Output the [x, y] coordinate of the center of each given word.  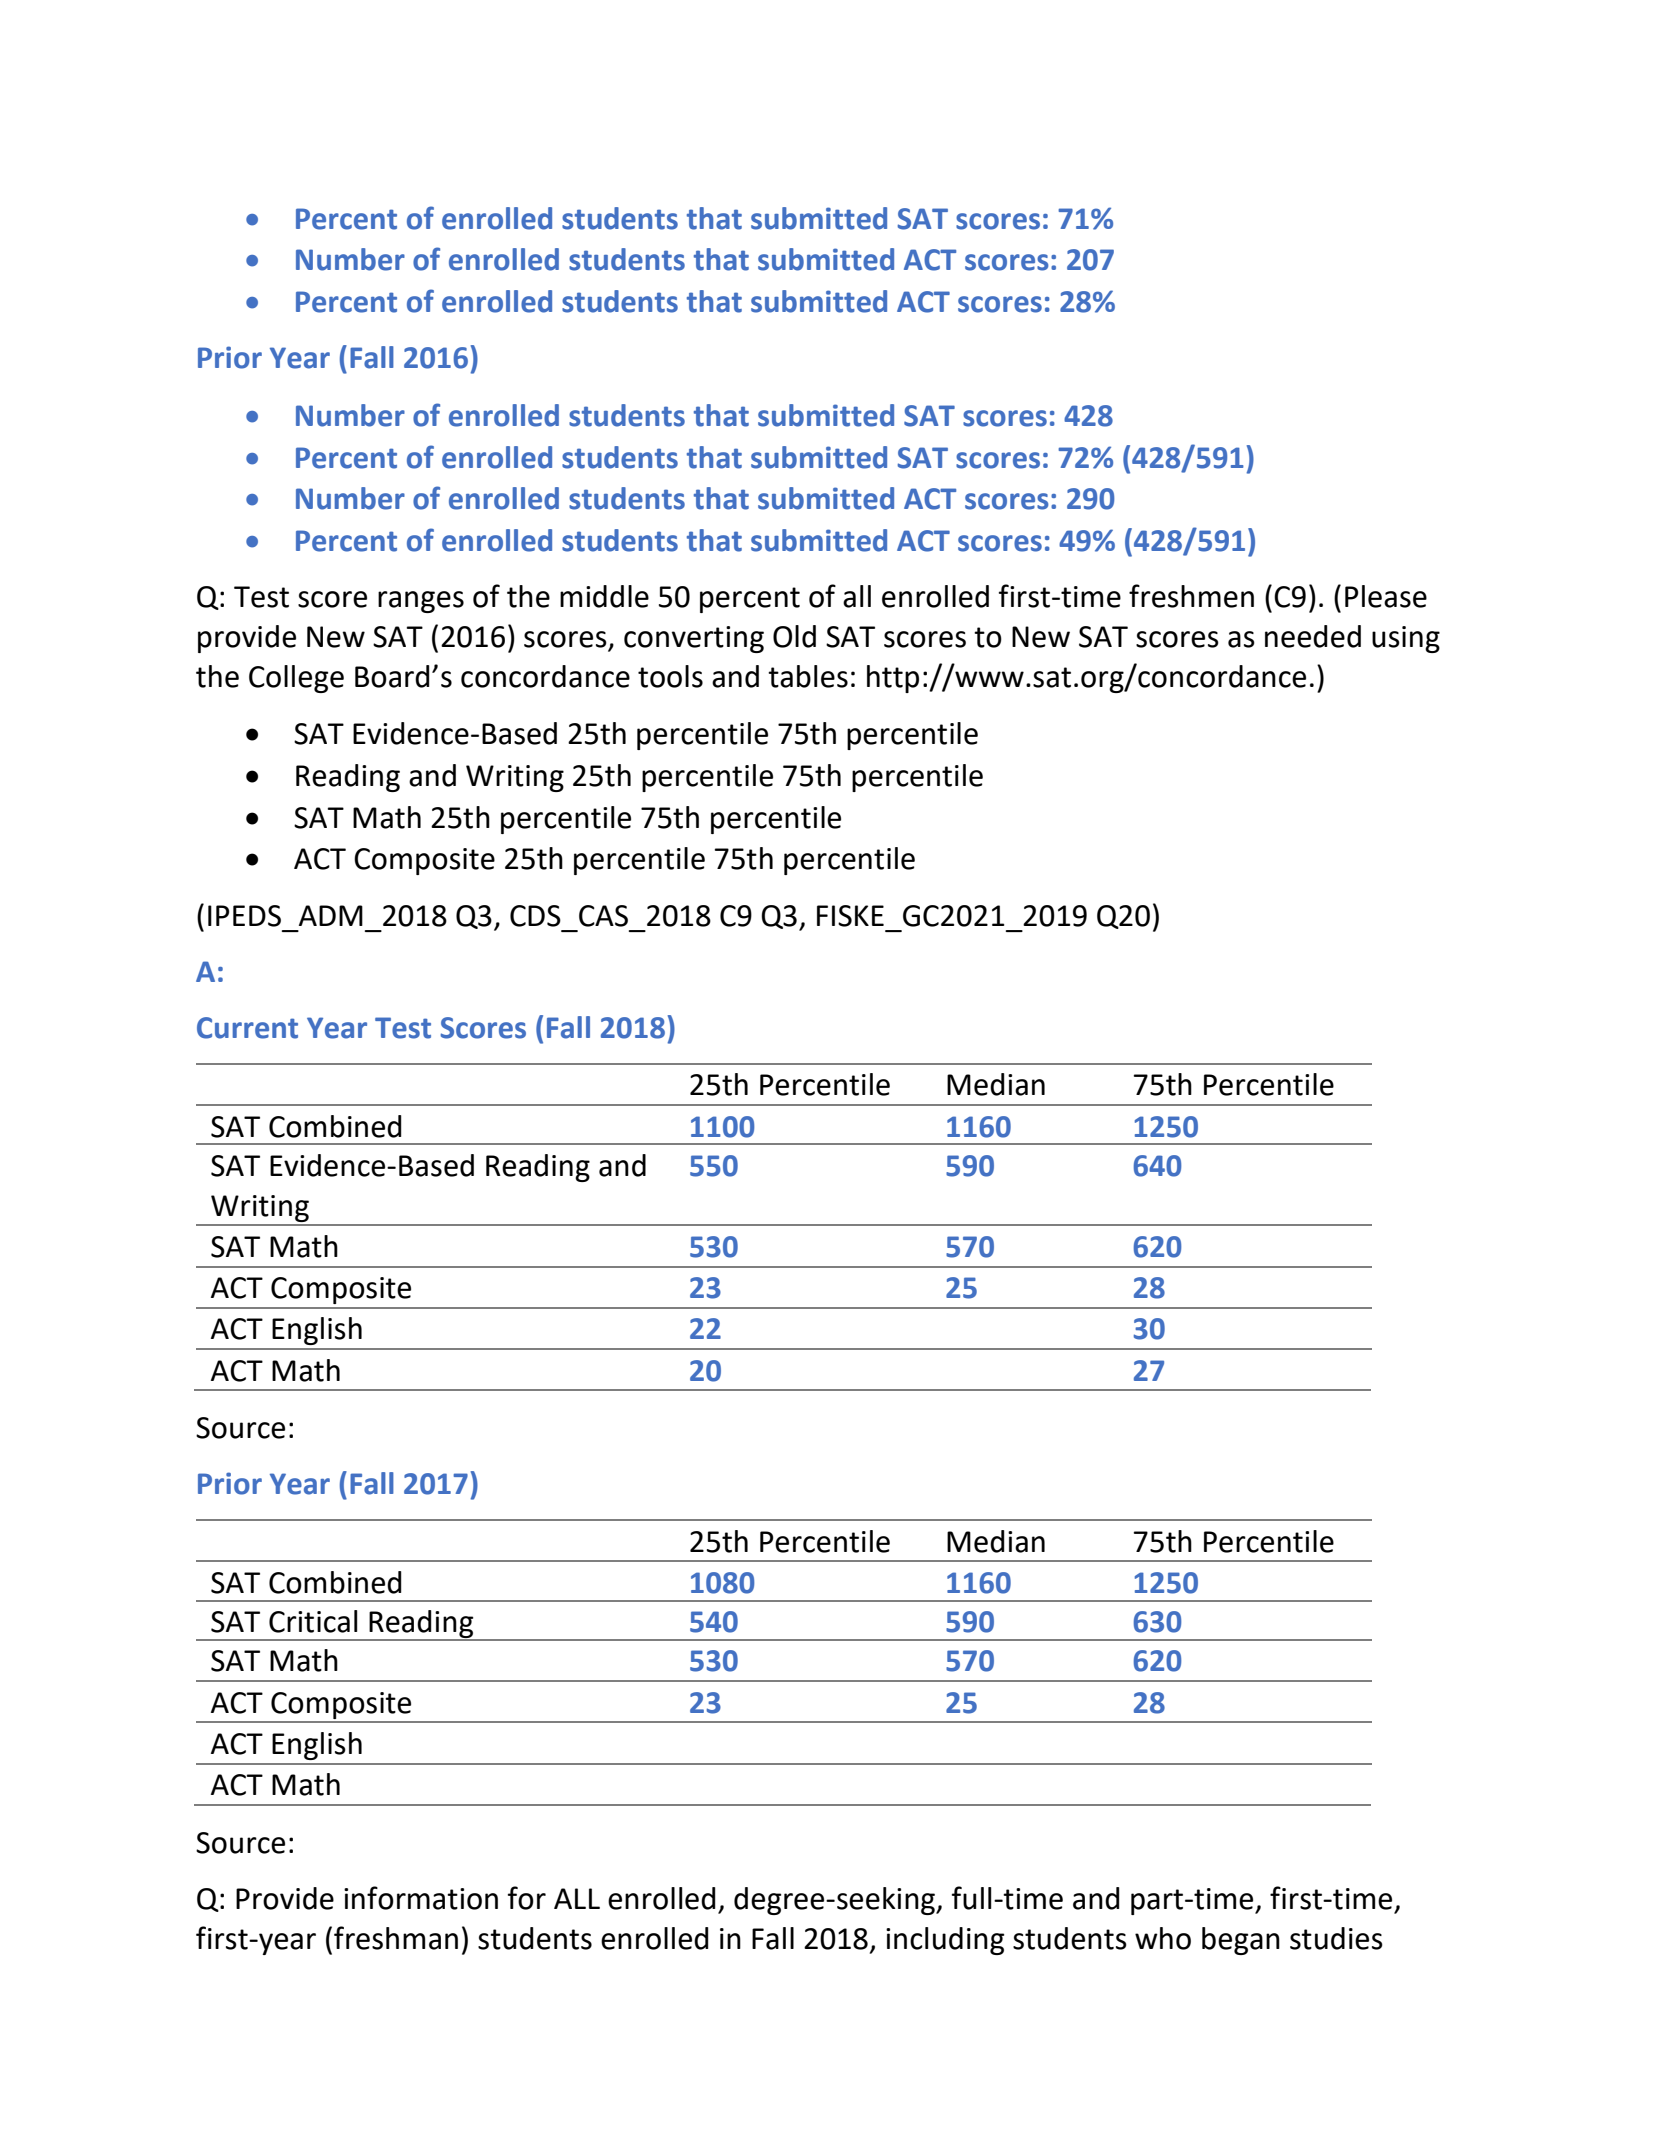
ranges [421, 602]
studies [1336, 1938]
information [421, 1898]
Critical [313, 1621]
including [945, 1941]
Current [247, 1028]
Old [794, 636]
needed [1313, 636]
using [1406, 639]
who [1163, 1938]
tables [808, 676]
